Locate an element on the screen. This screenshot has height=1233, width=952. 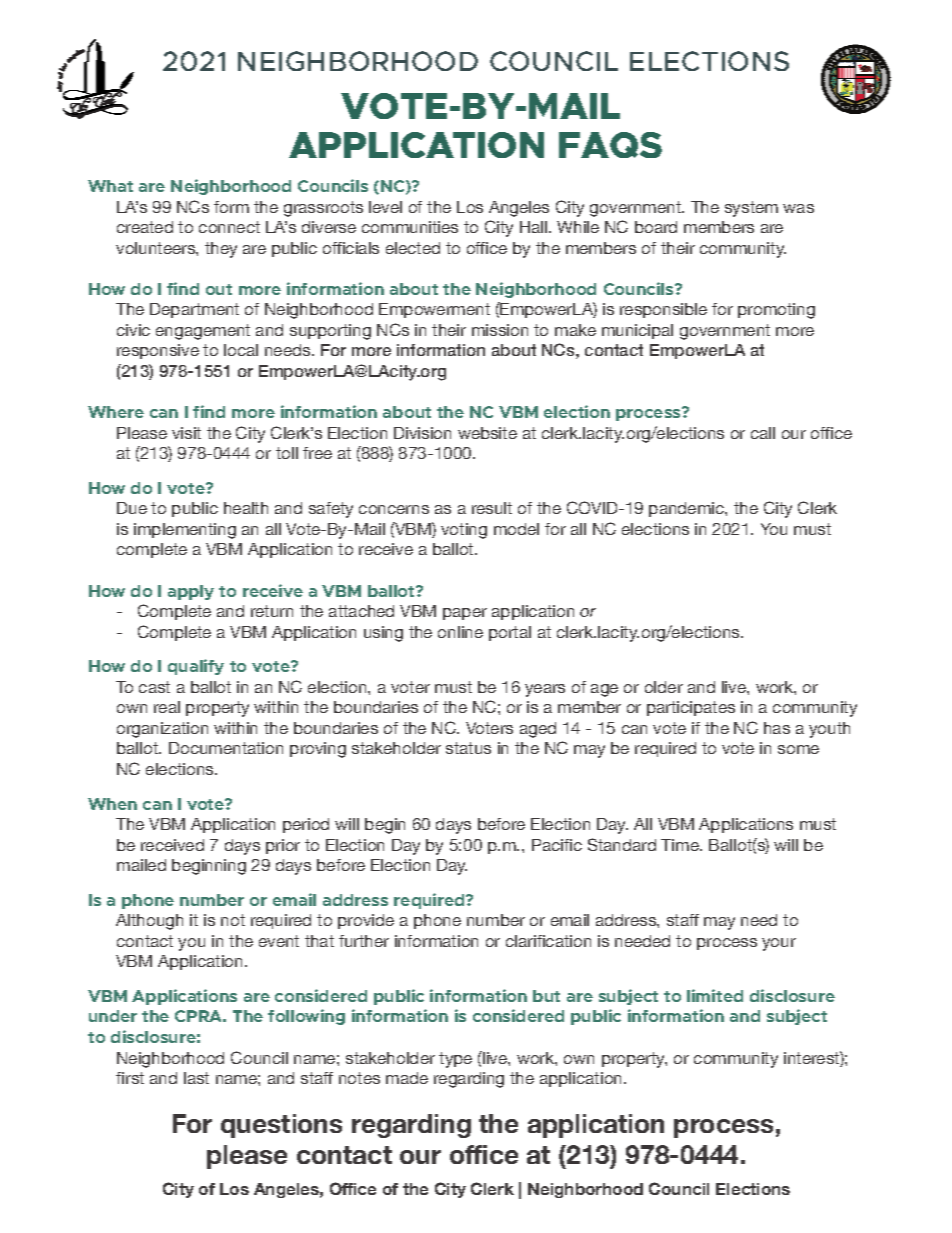
Time is located at coordinates (681, 845).
